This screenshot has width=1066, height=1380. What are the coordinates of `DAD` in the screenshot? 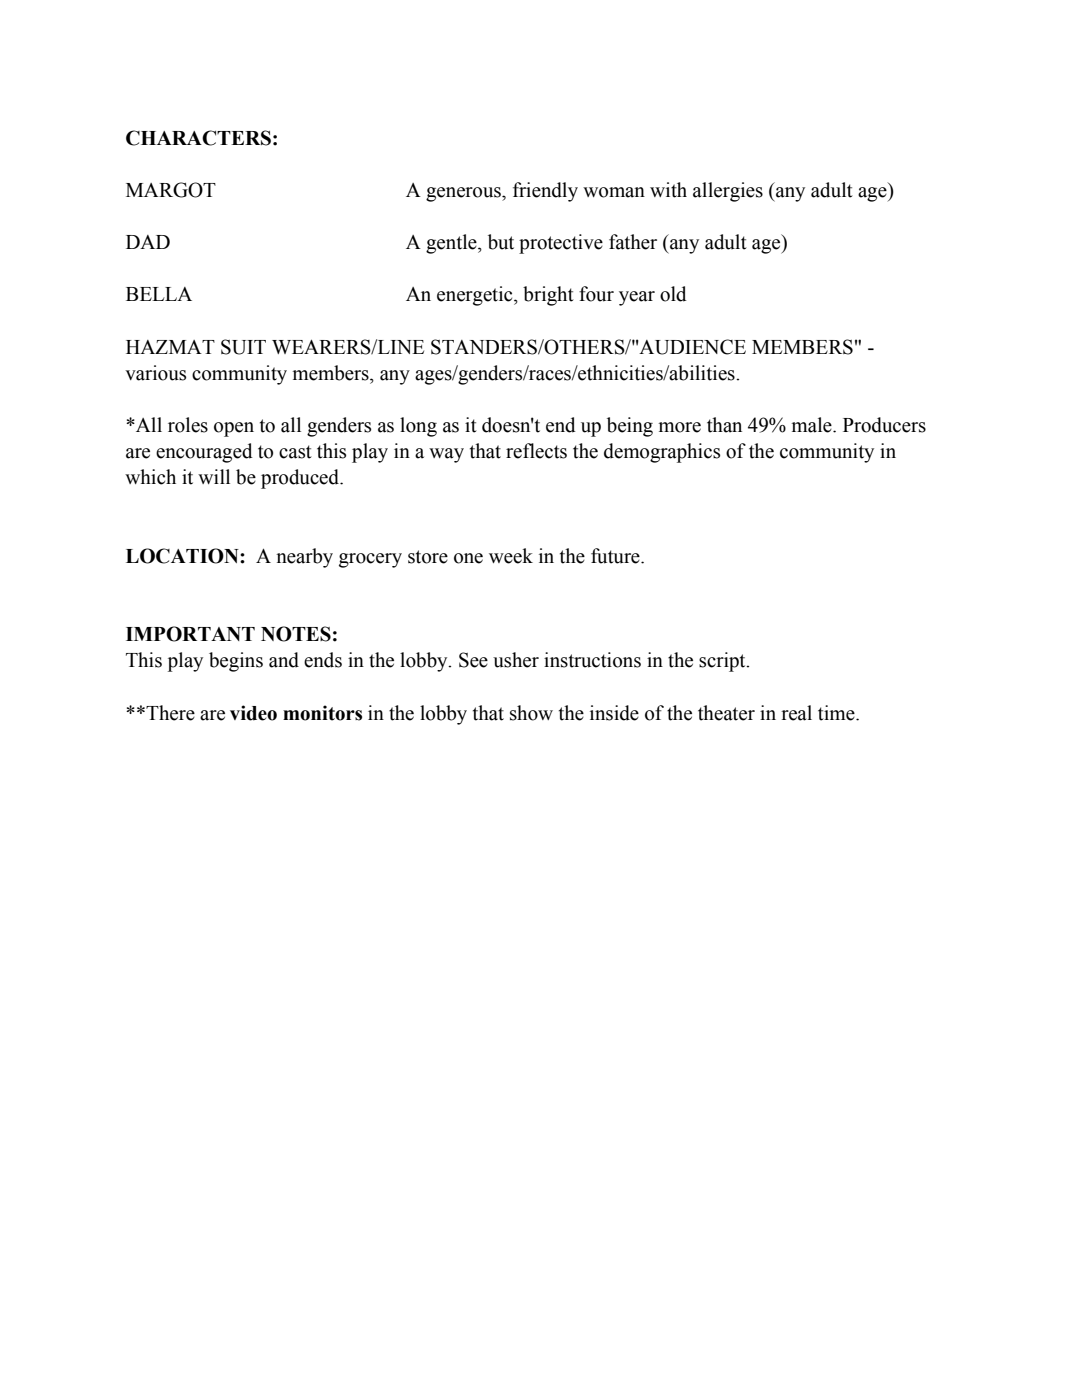 It's located at (148, 242).
